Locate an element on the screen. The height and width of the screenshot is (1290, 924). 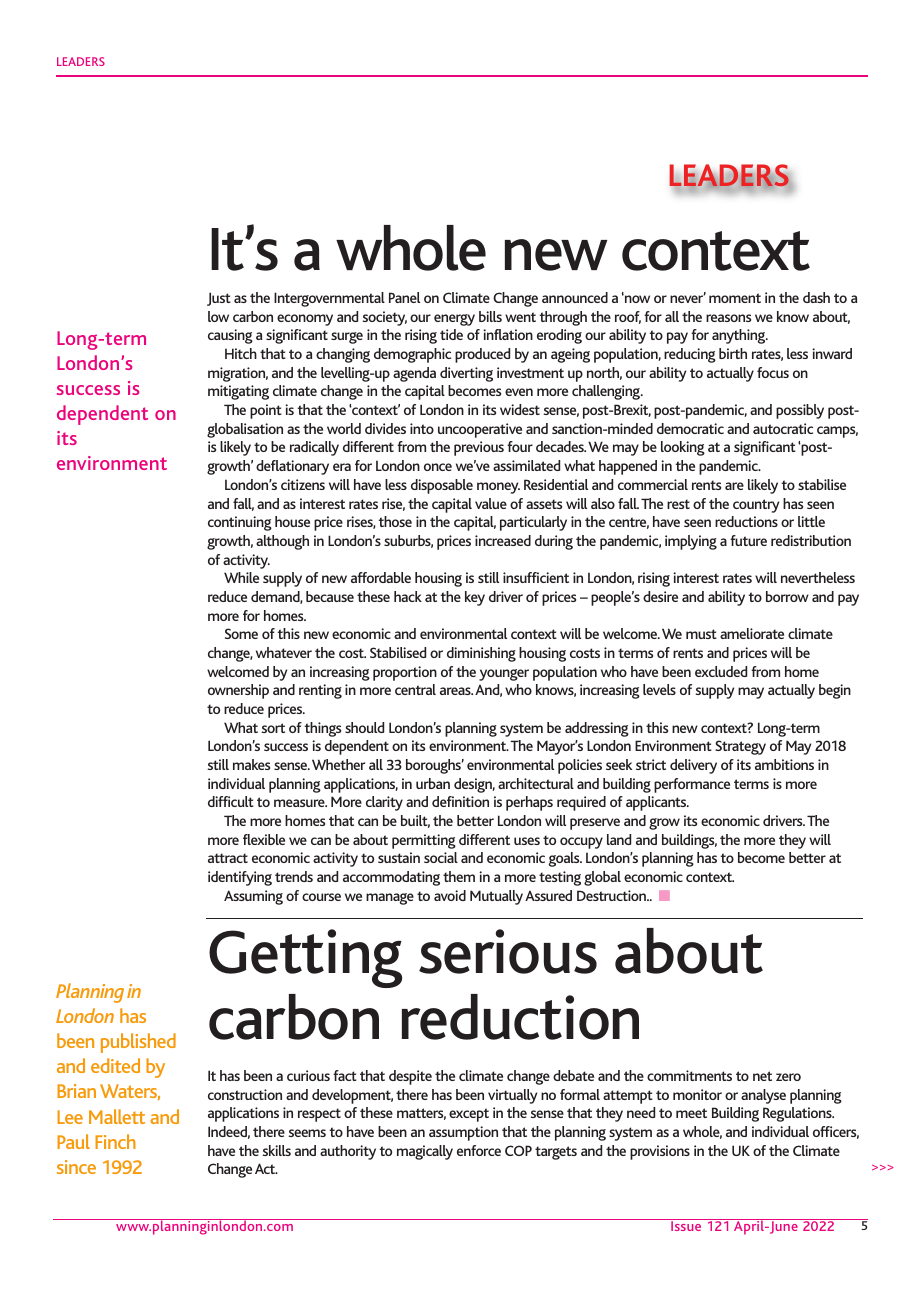
since is located at coordinates (76, 1167).
